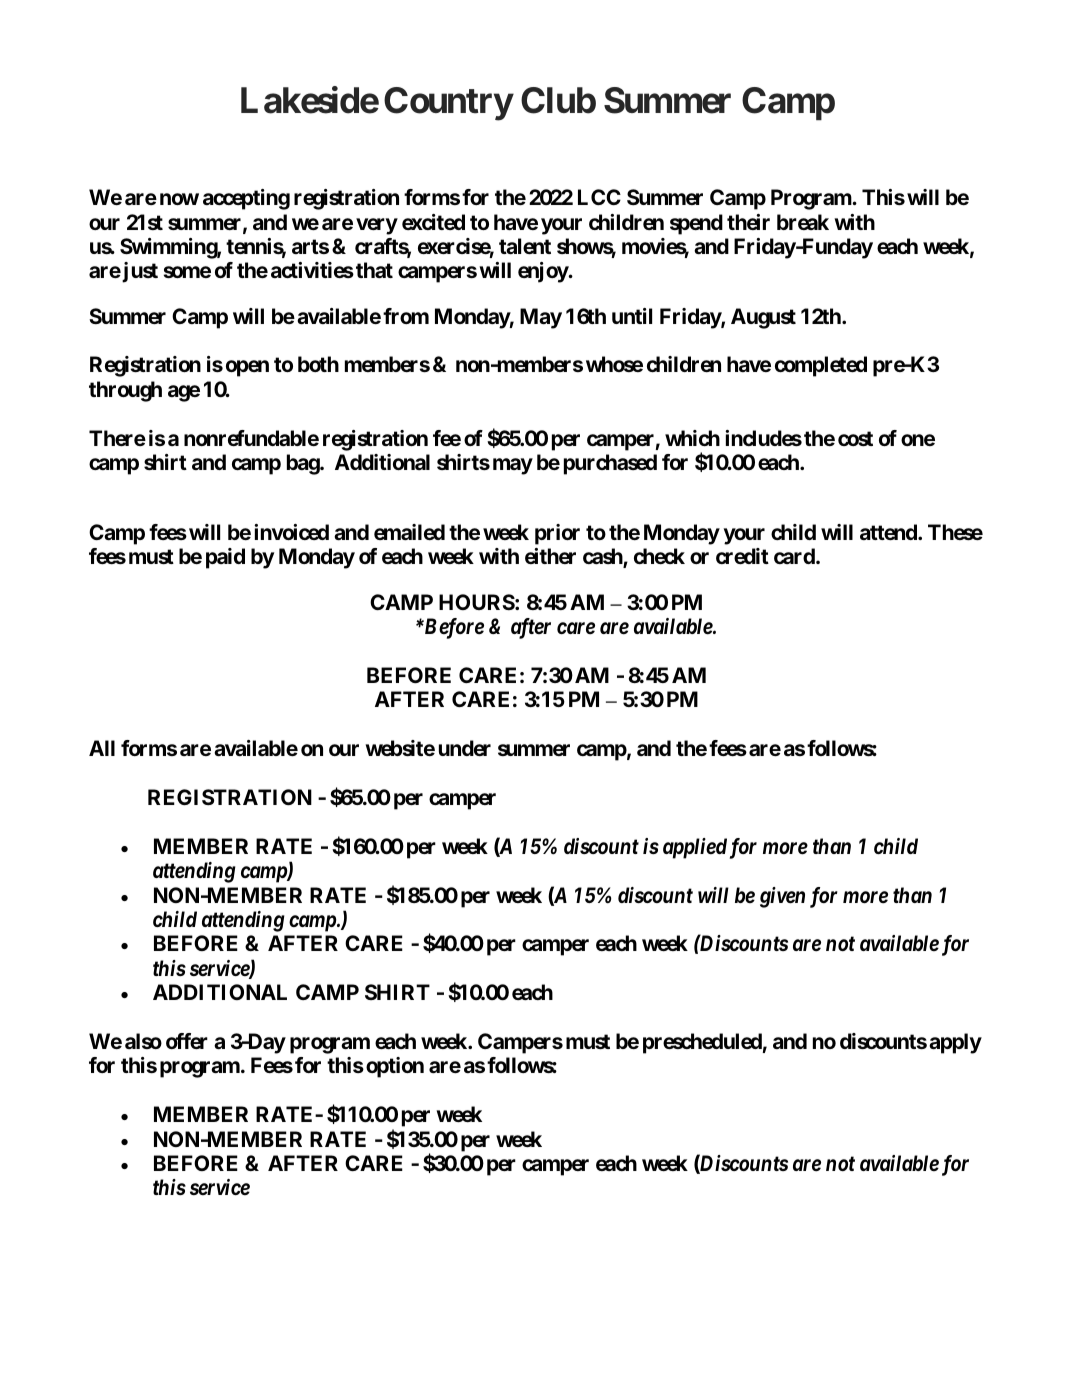  What do you see at coordinates (187, 1041) in the screenshot?
I see `offer` at bounding box center [187, 1041].
